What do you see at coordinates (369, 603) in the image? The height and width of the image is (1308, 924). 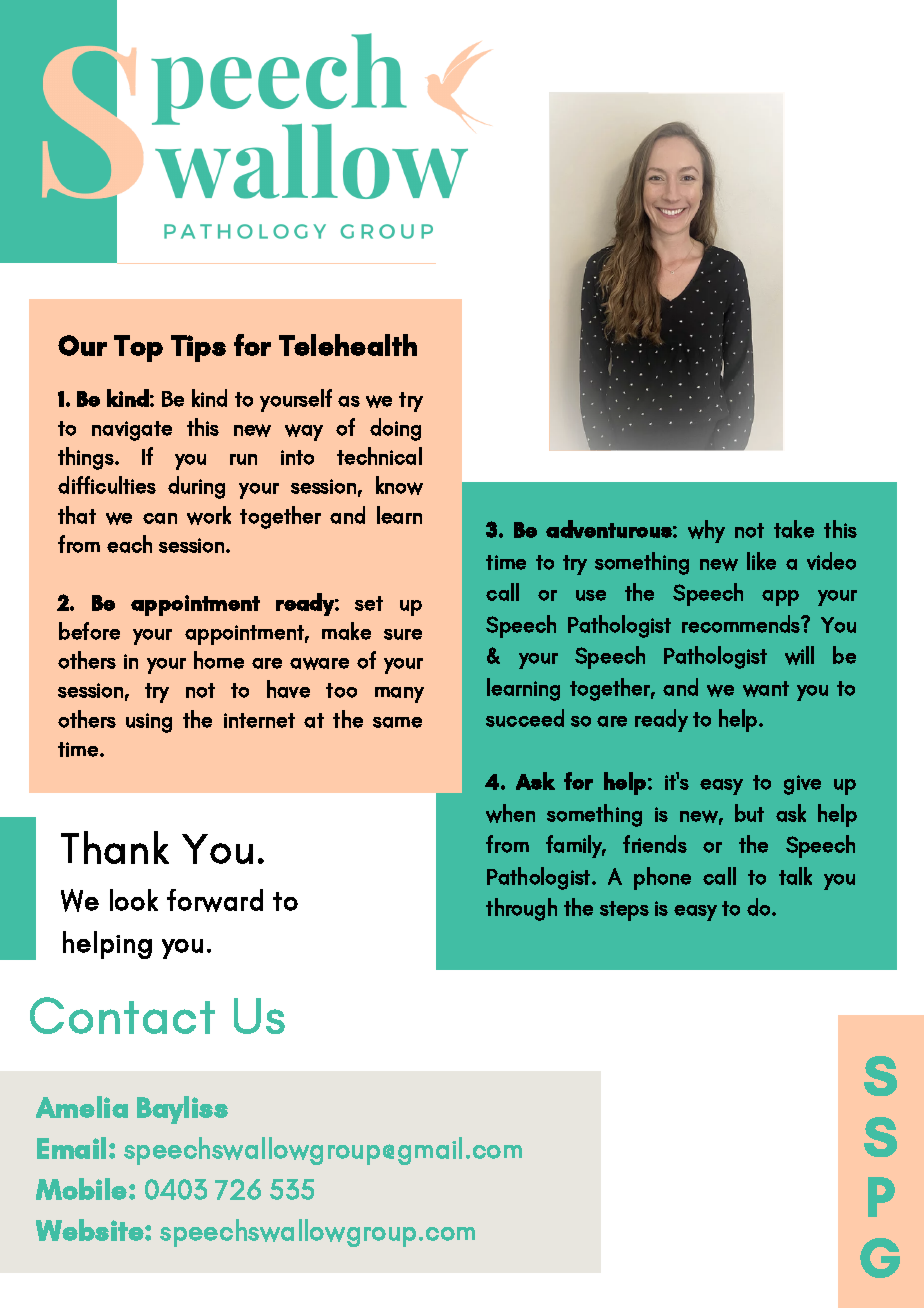 I see `set` at bounding box center [369, 603].
